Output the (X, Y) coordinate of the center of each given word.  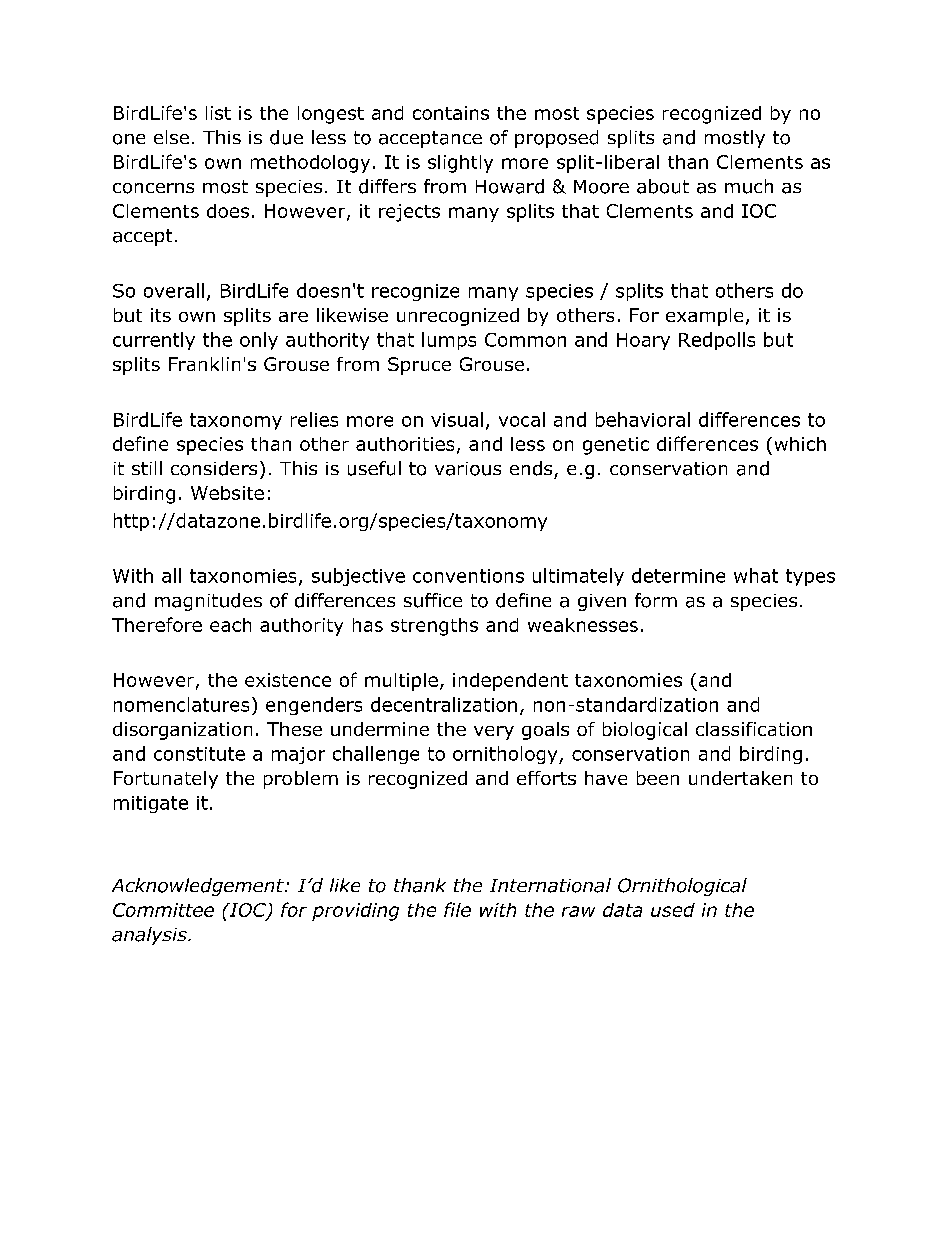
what (756, 575)
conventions (468, 576)
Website (227, 493)
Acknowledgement (199, 887)
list (218, 113)
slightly (460, 164)
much (749, 186)
